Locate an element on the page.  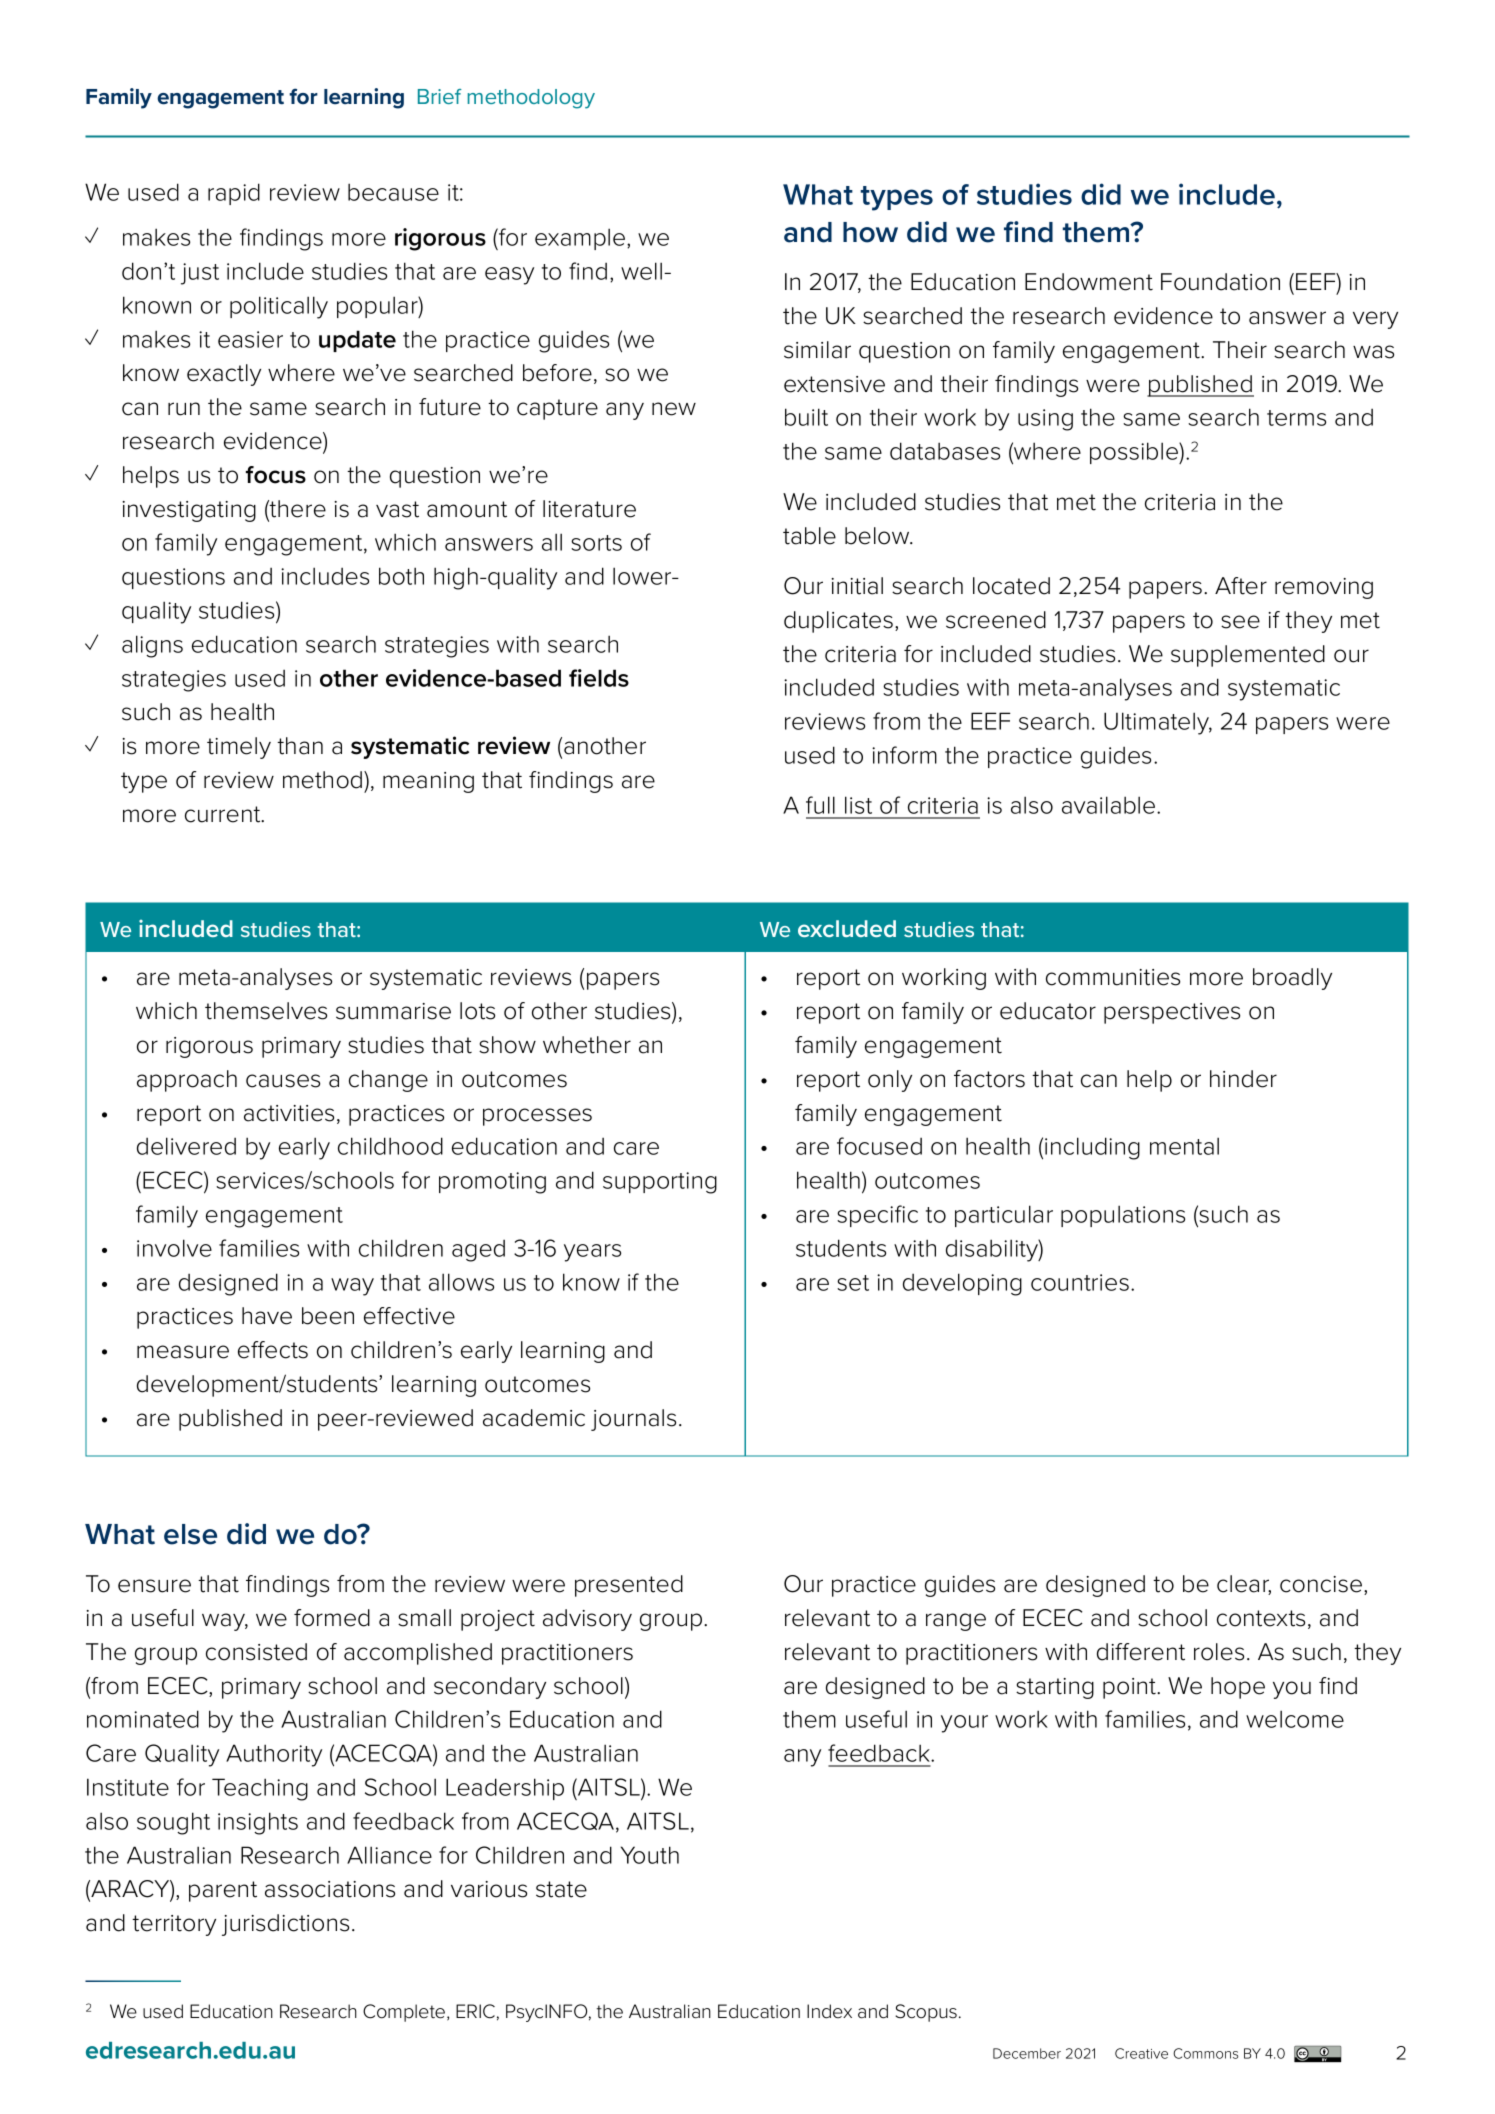
Index is located at coordinates (829, 2011).
